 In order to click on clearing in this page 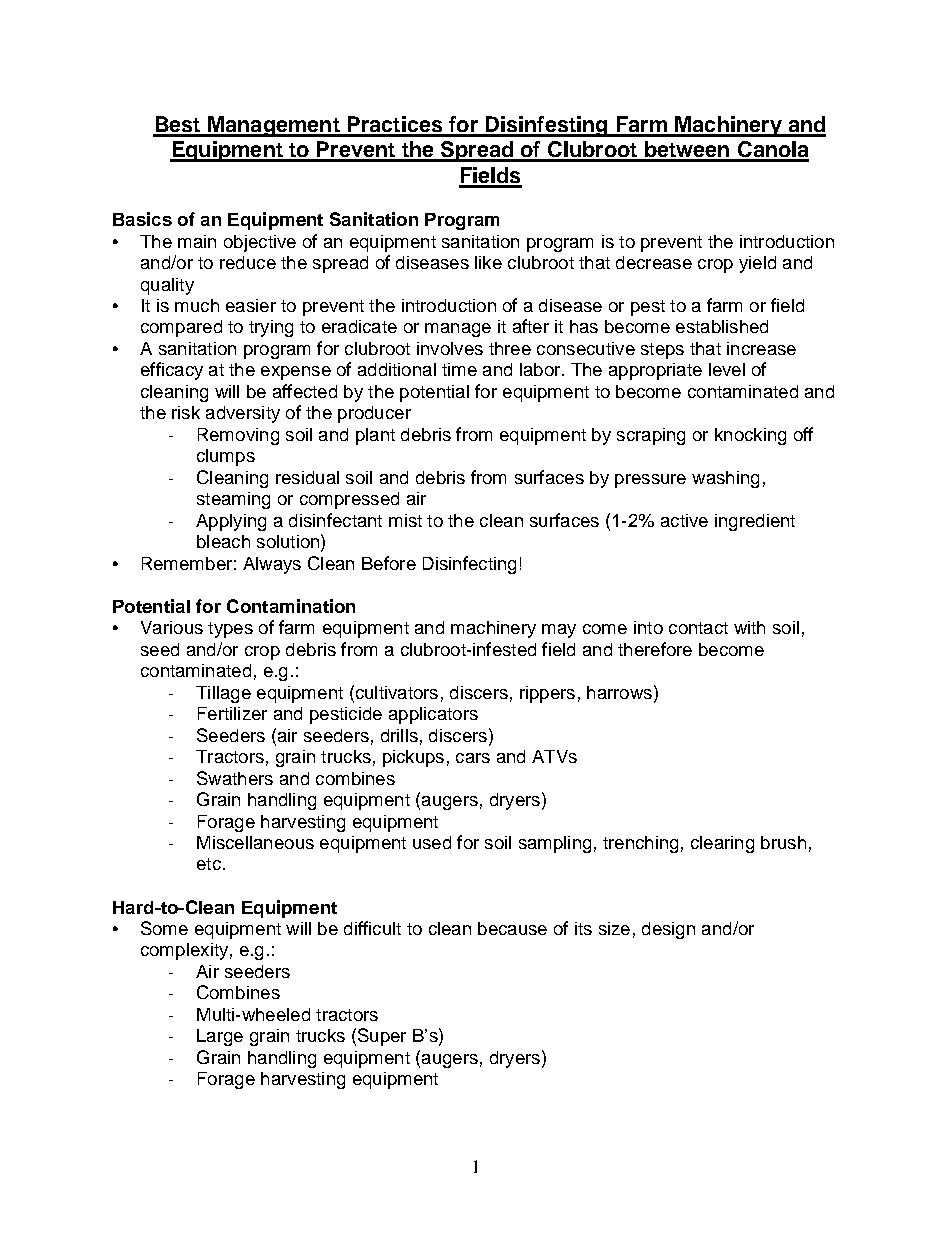, I will do `click(722, 844)`.
